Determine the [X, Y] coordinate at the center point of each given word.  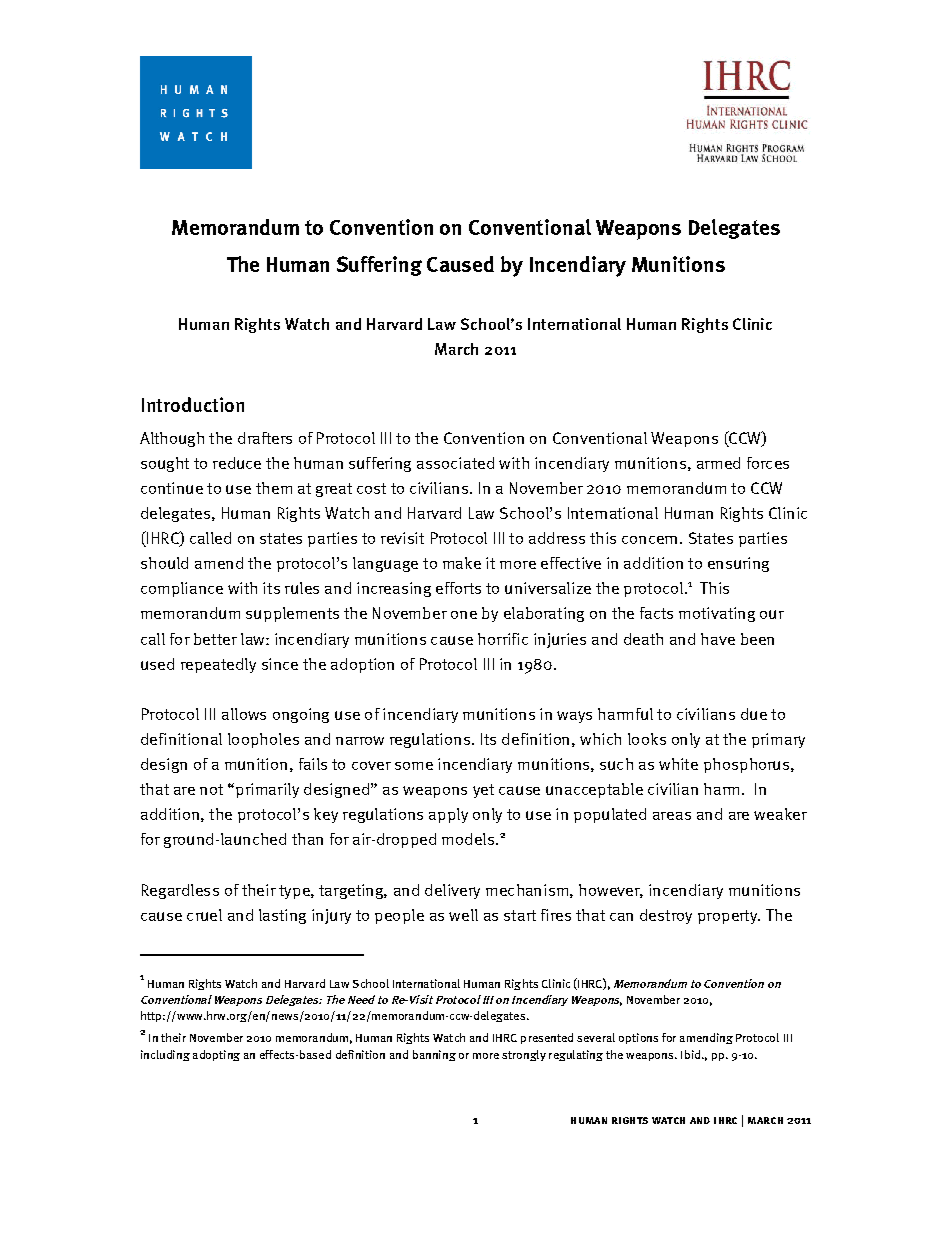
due [754, 714]
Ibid [692, 1054]
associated [455, 463]
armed [718, 463]
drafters [265, 438]
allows [244, 714]
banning [434, 1055]
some [414, 766]
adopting [216, 1055]
